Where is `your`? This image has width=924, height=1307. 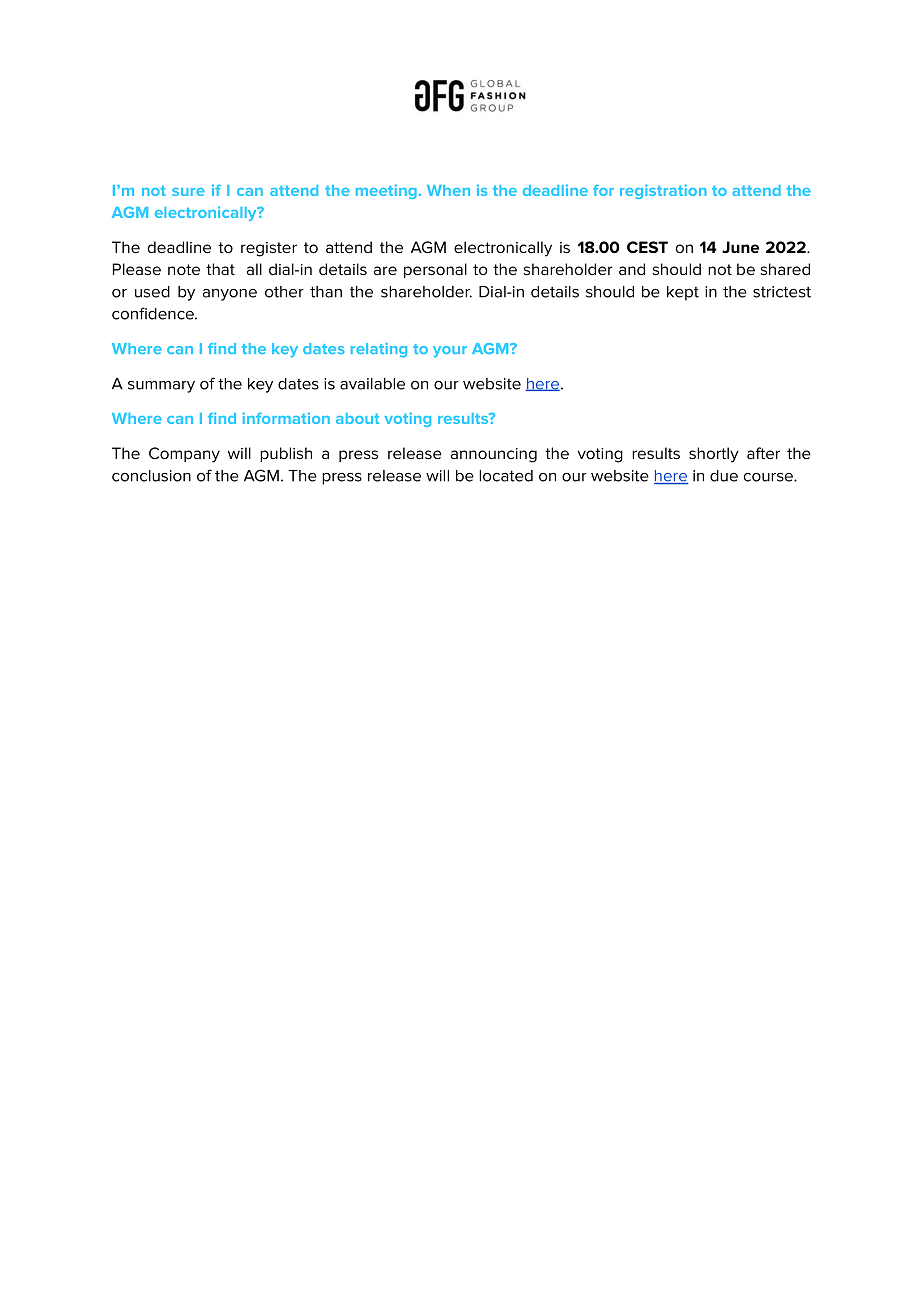
your is located at coordinates (450, 352).
